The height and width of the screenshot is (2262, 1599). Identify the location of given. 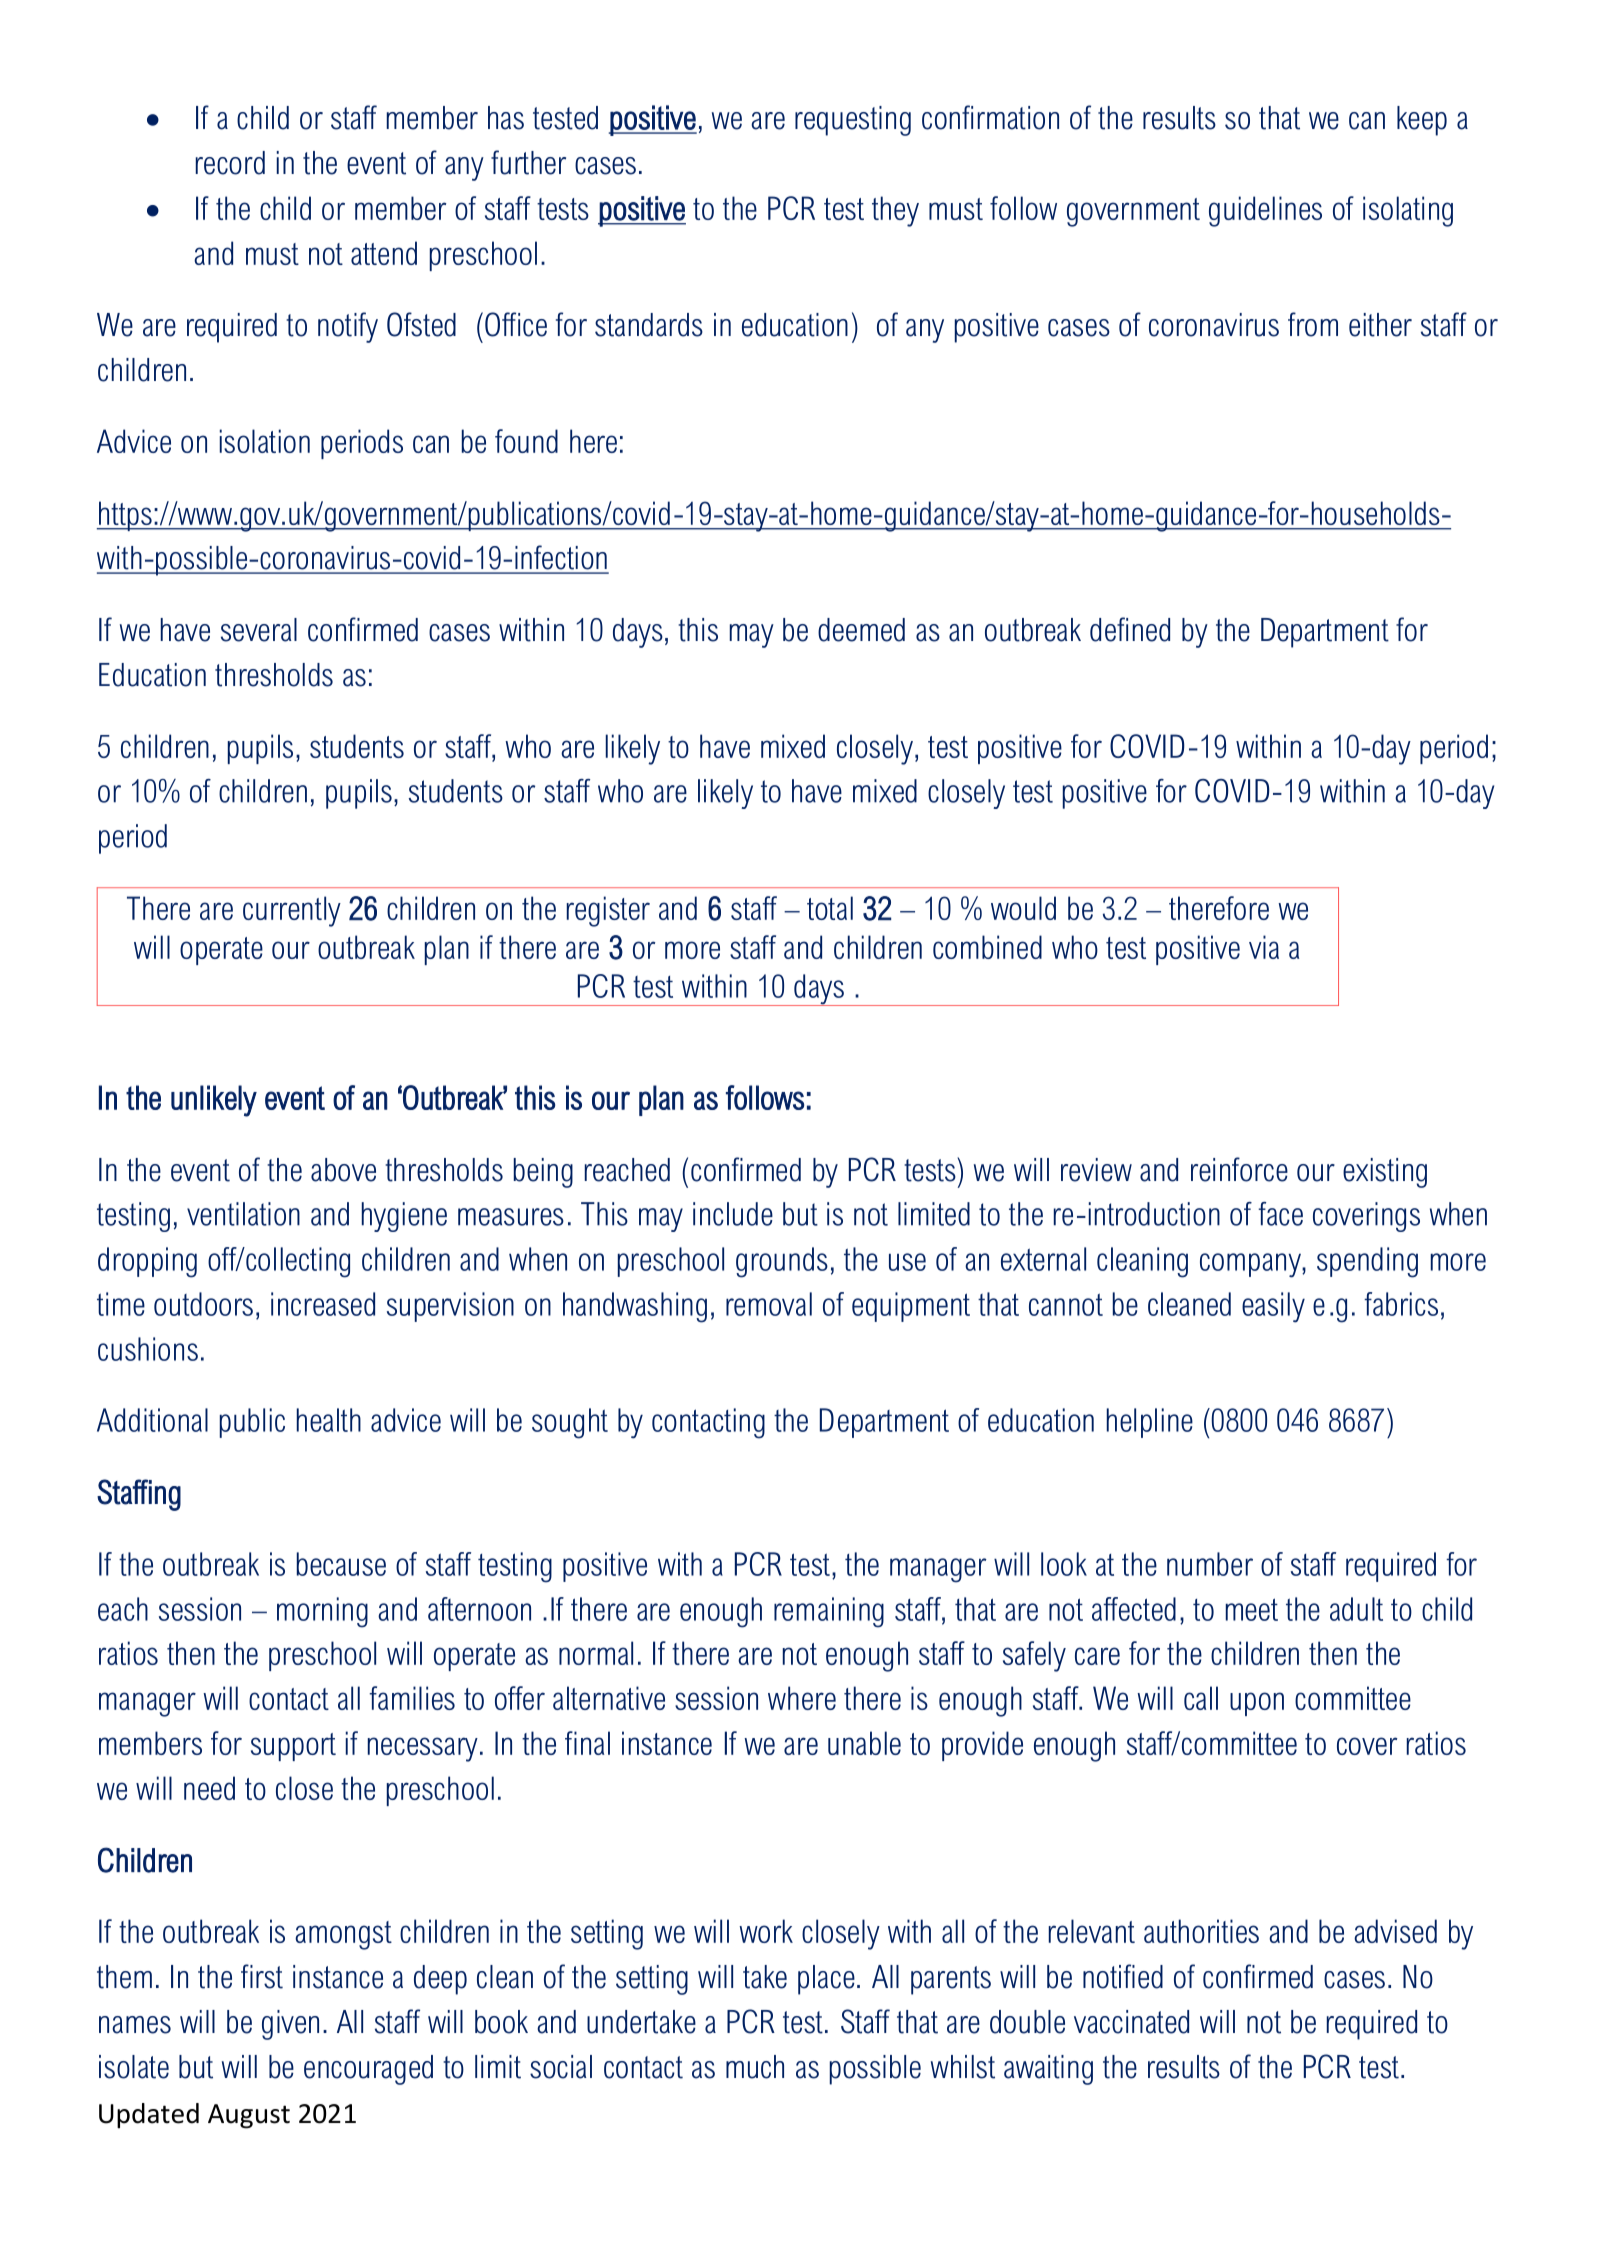
(290, 2025).
